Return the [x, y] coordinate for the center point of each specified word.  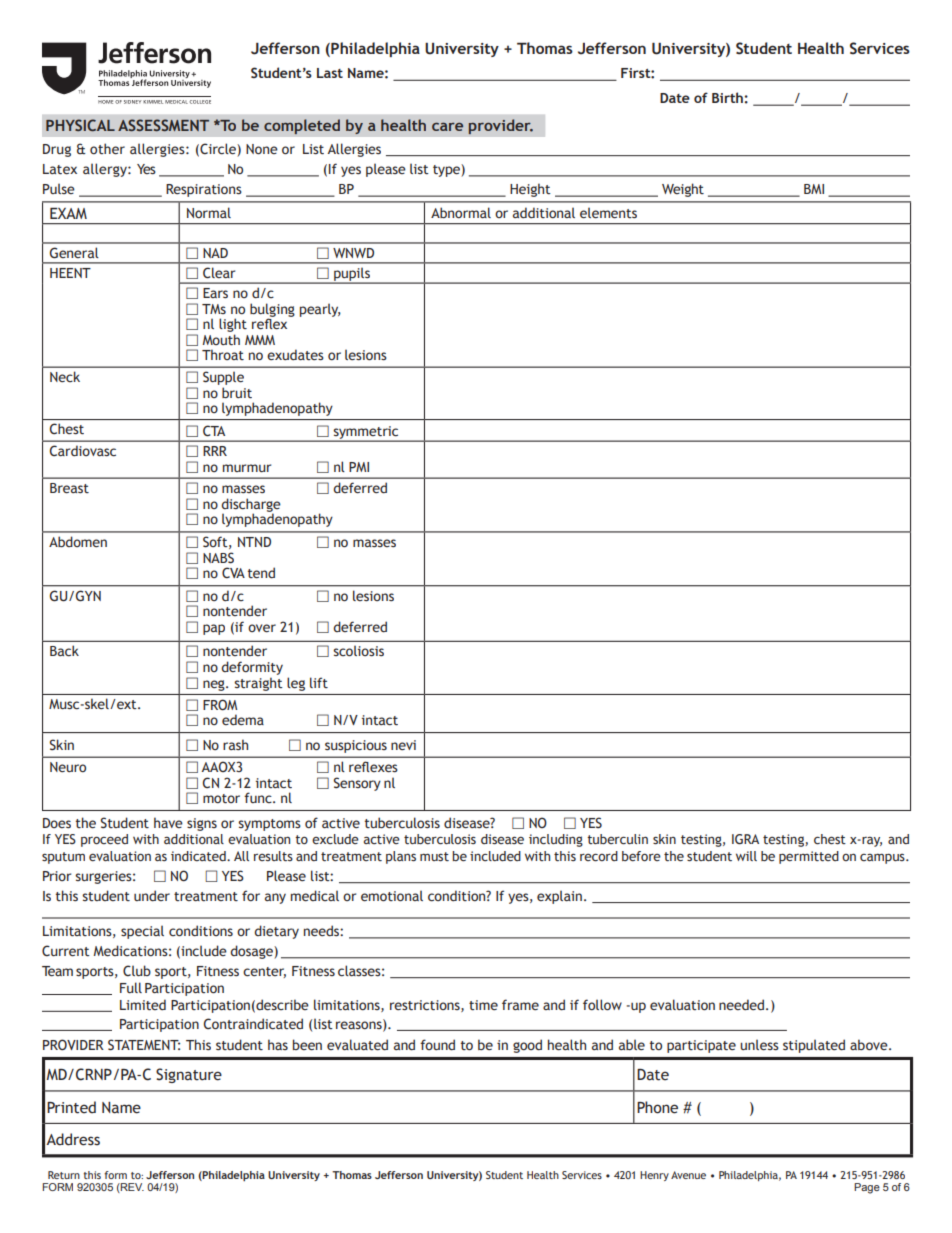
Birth [727, 97]
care [447, 126]
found [437, 1044]
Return [64, 1175]
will [746, 856]
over [262, 628]
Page [867, 1188]
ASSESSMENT [163, 125]
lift [319, 682]
